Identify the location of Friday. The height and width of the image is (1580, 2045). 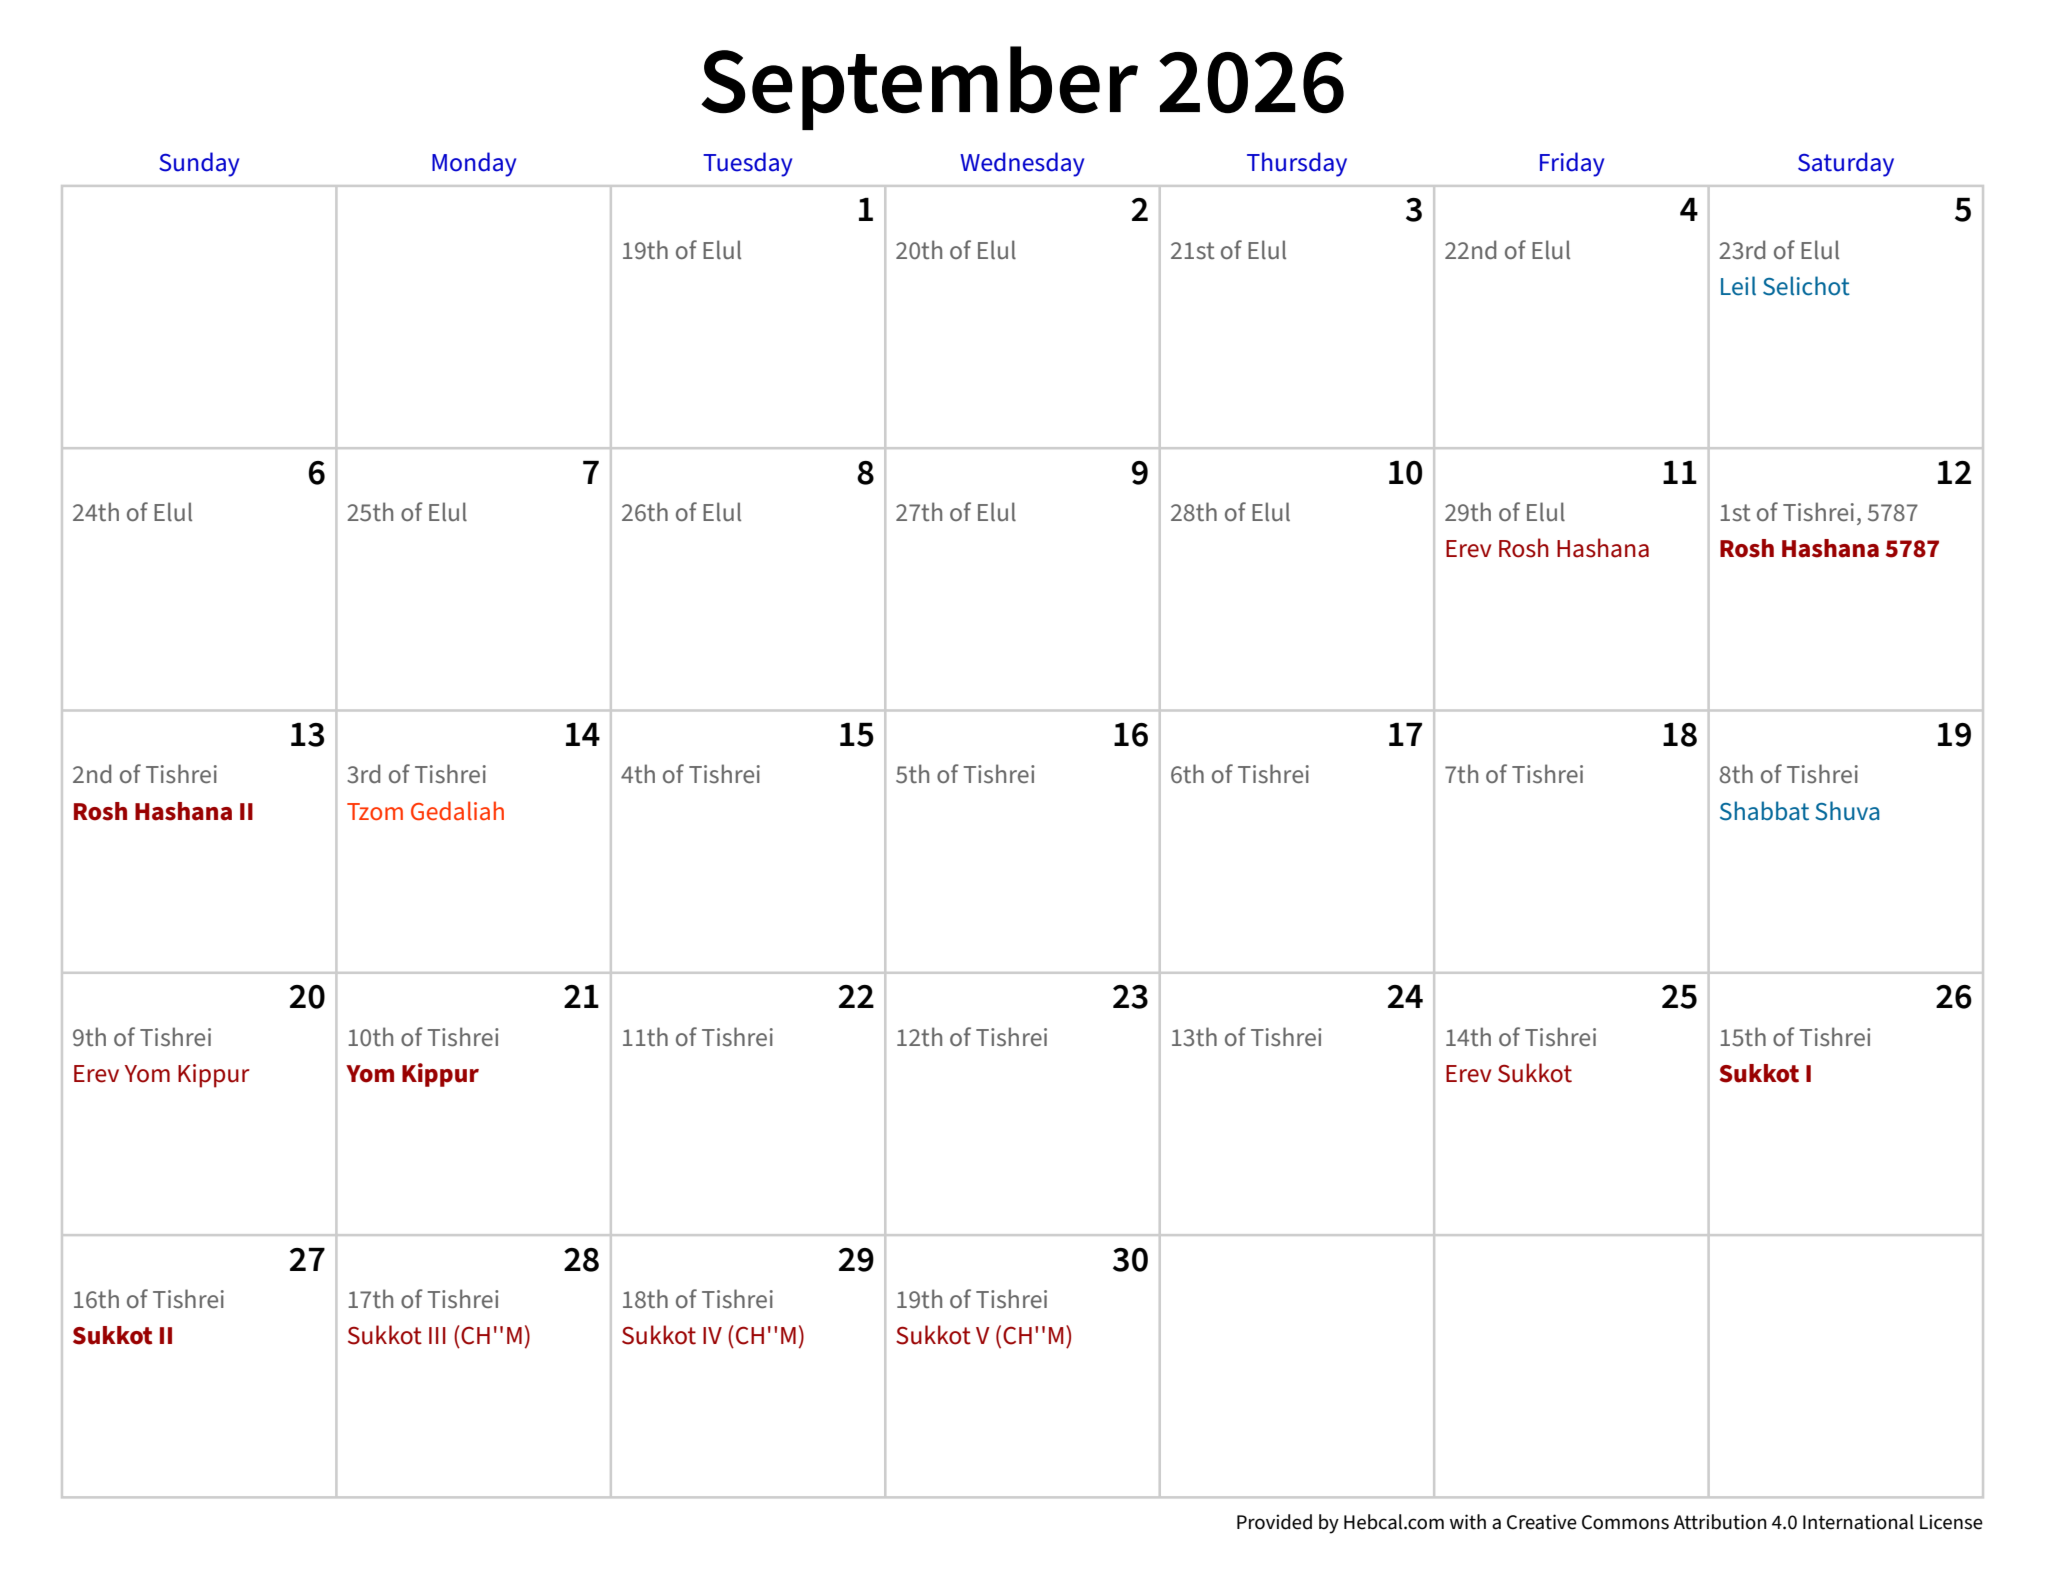
(1572, 164).
